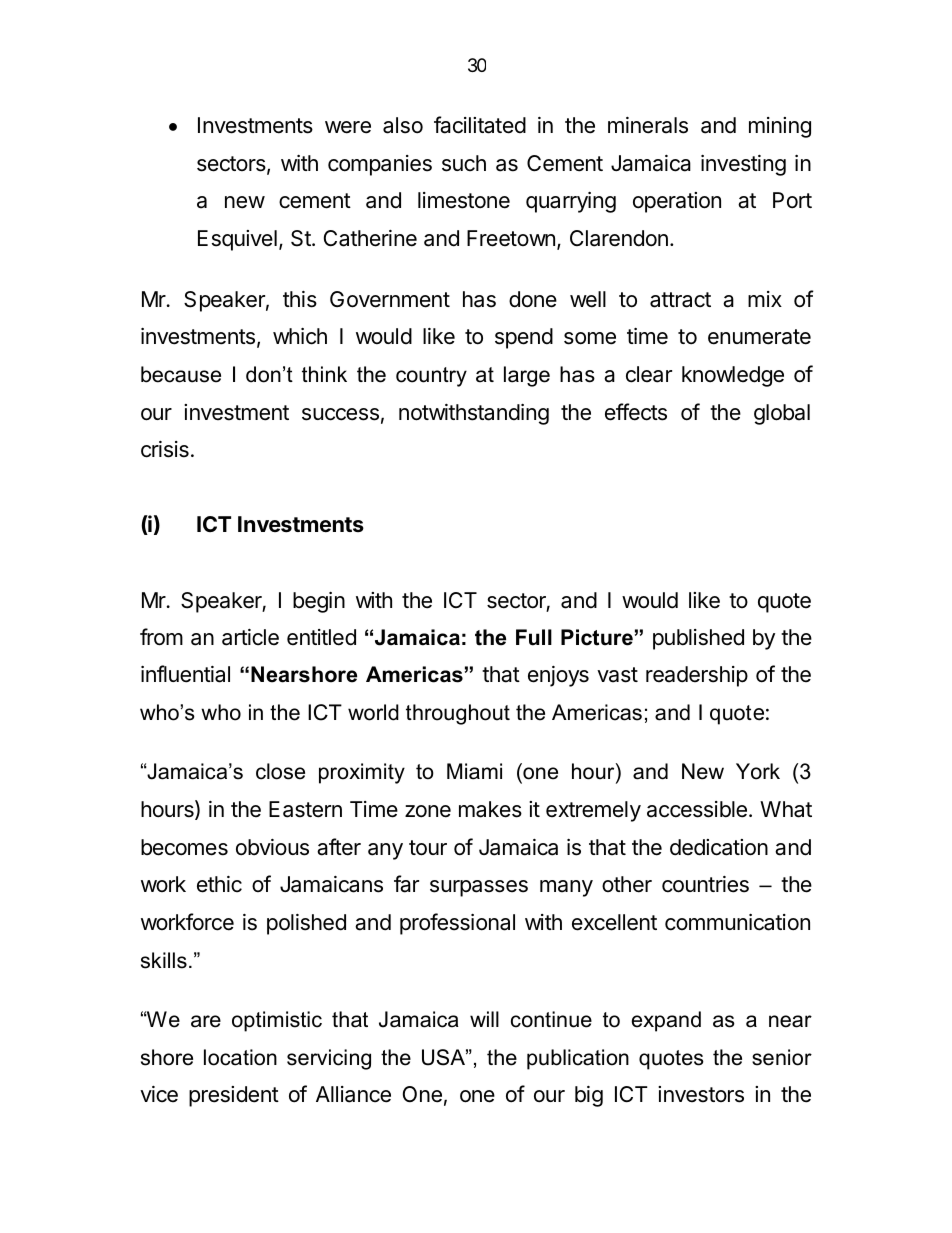 The image size is (952, 1233). Describe the element at coordinates (250, 637) in the screenshot. I see `article` at that location.
